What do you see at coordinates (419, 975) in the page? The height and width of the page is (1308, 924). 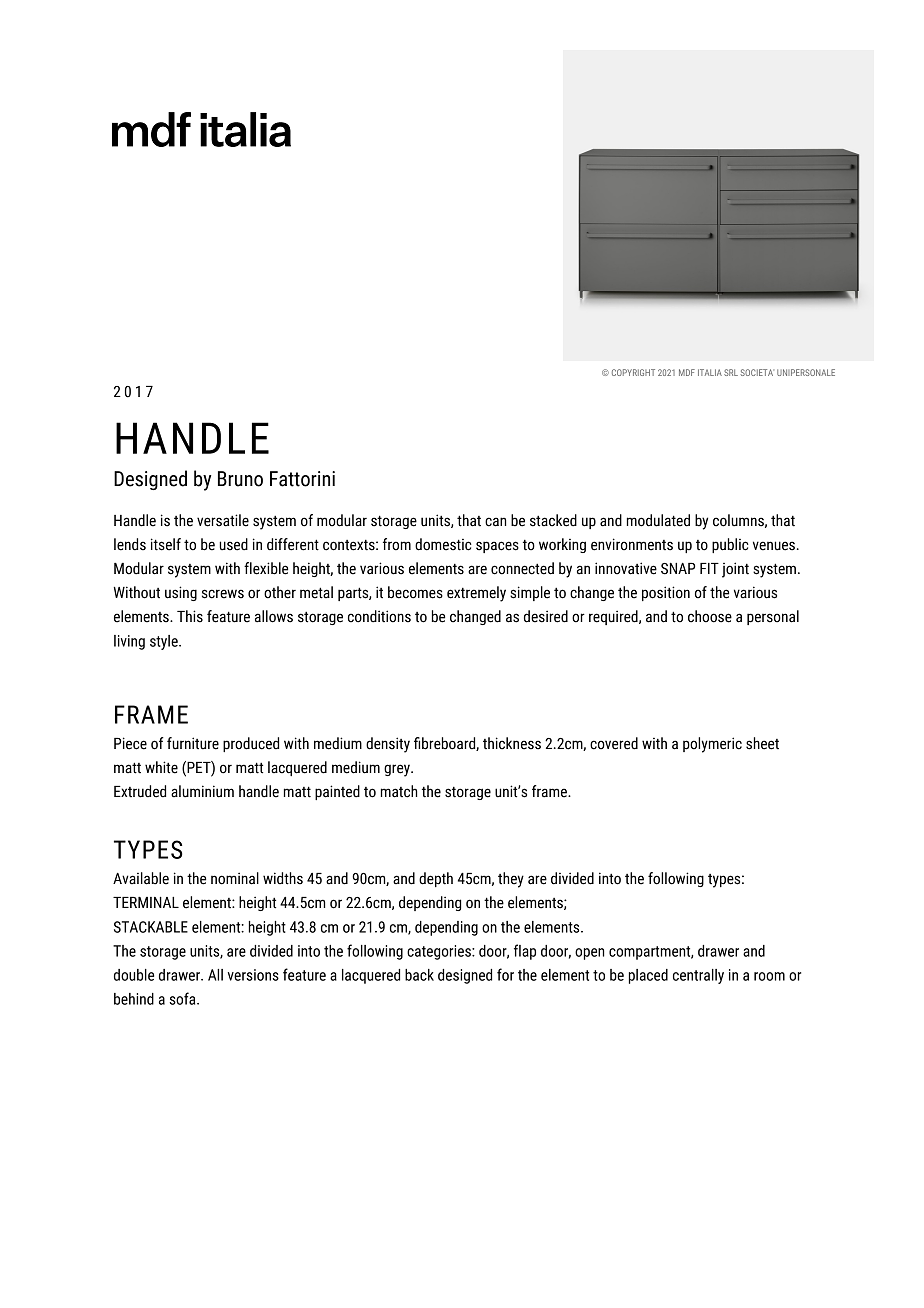 I see `back` at bounding box center [419, 975].
